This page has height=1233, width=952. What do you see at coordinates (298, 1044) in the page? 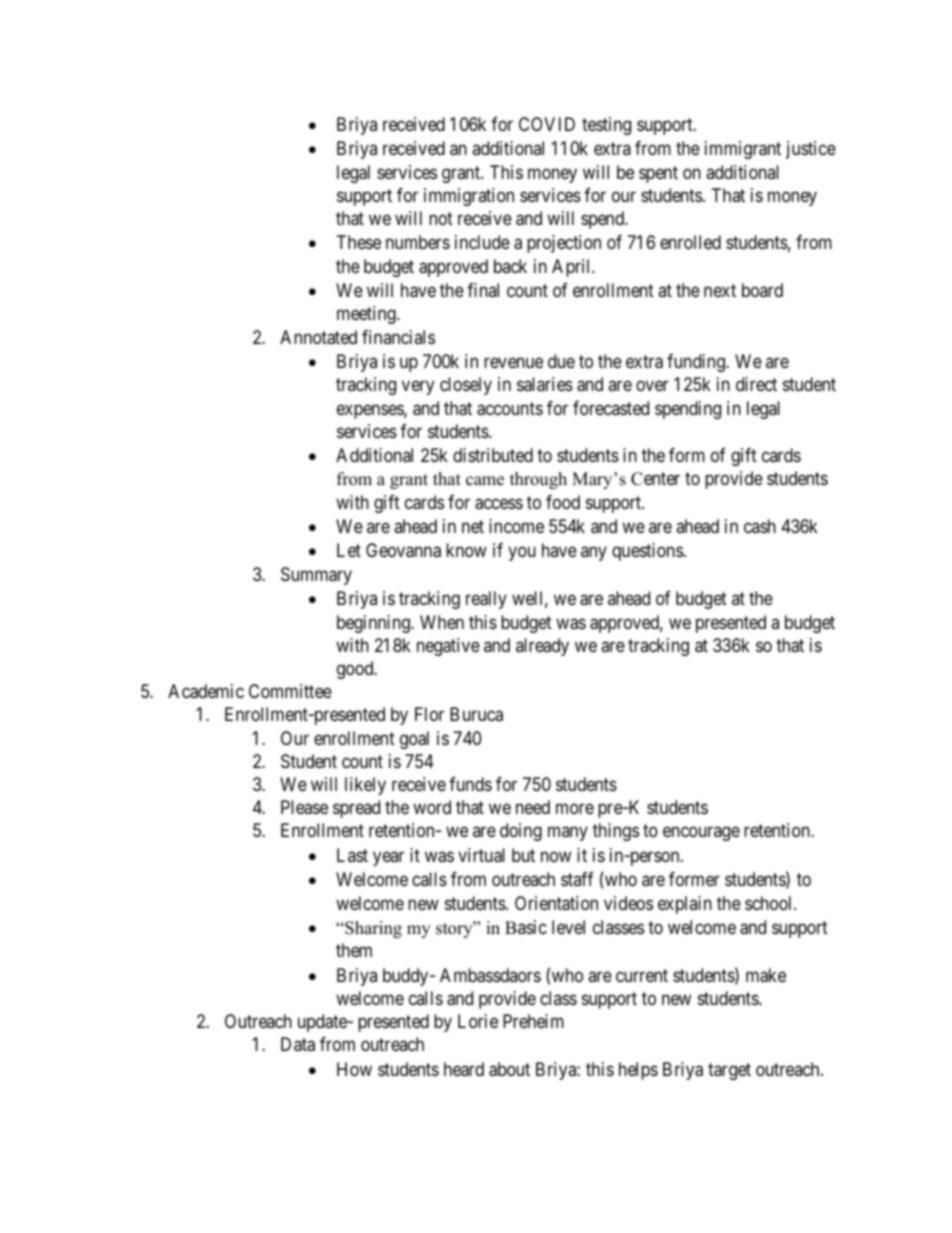
I see `Data` at bounding box center [298, 1044].
